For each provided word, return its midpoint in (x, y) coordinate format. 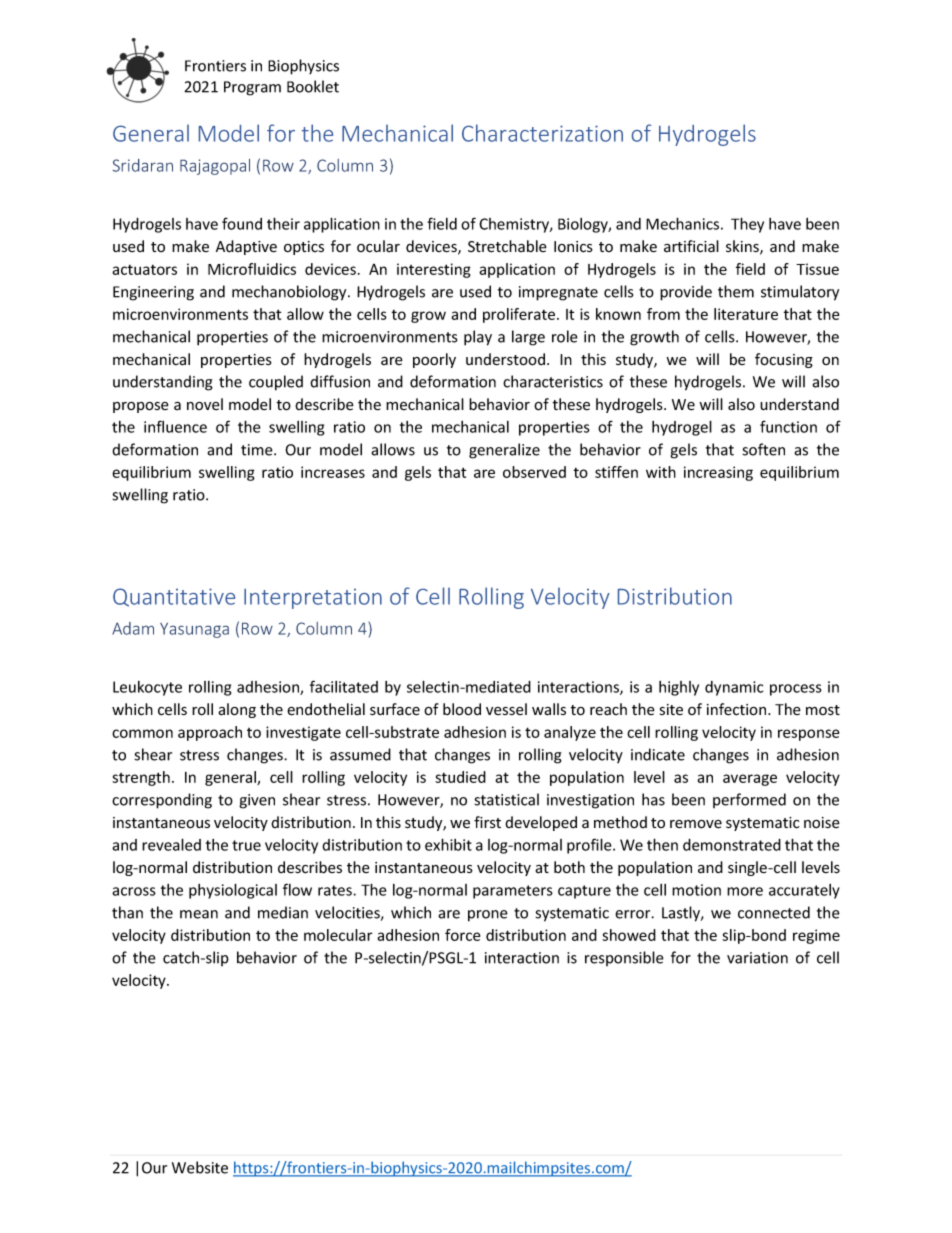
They (747, 225)
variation (757, 958)
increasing (718, 473)
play (478, 338)
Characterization (542, 133)
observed (534, 472)
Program (252, 88)
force (462, 935)
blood (462, 709)
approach (210, 733)
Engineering (153, 293)
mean (199, 914)
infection (738, 709)
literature (746, 314)
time (258, 450)
